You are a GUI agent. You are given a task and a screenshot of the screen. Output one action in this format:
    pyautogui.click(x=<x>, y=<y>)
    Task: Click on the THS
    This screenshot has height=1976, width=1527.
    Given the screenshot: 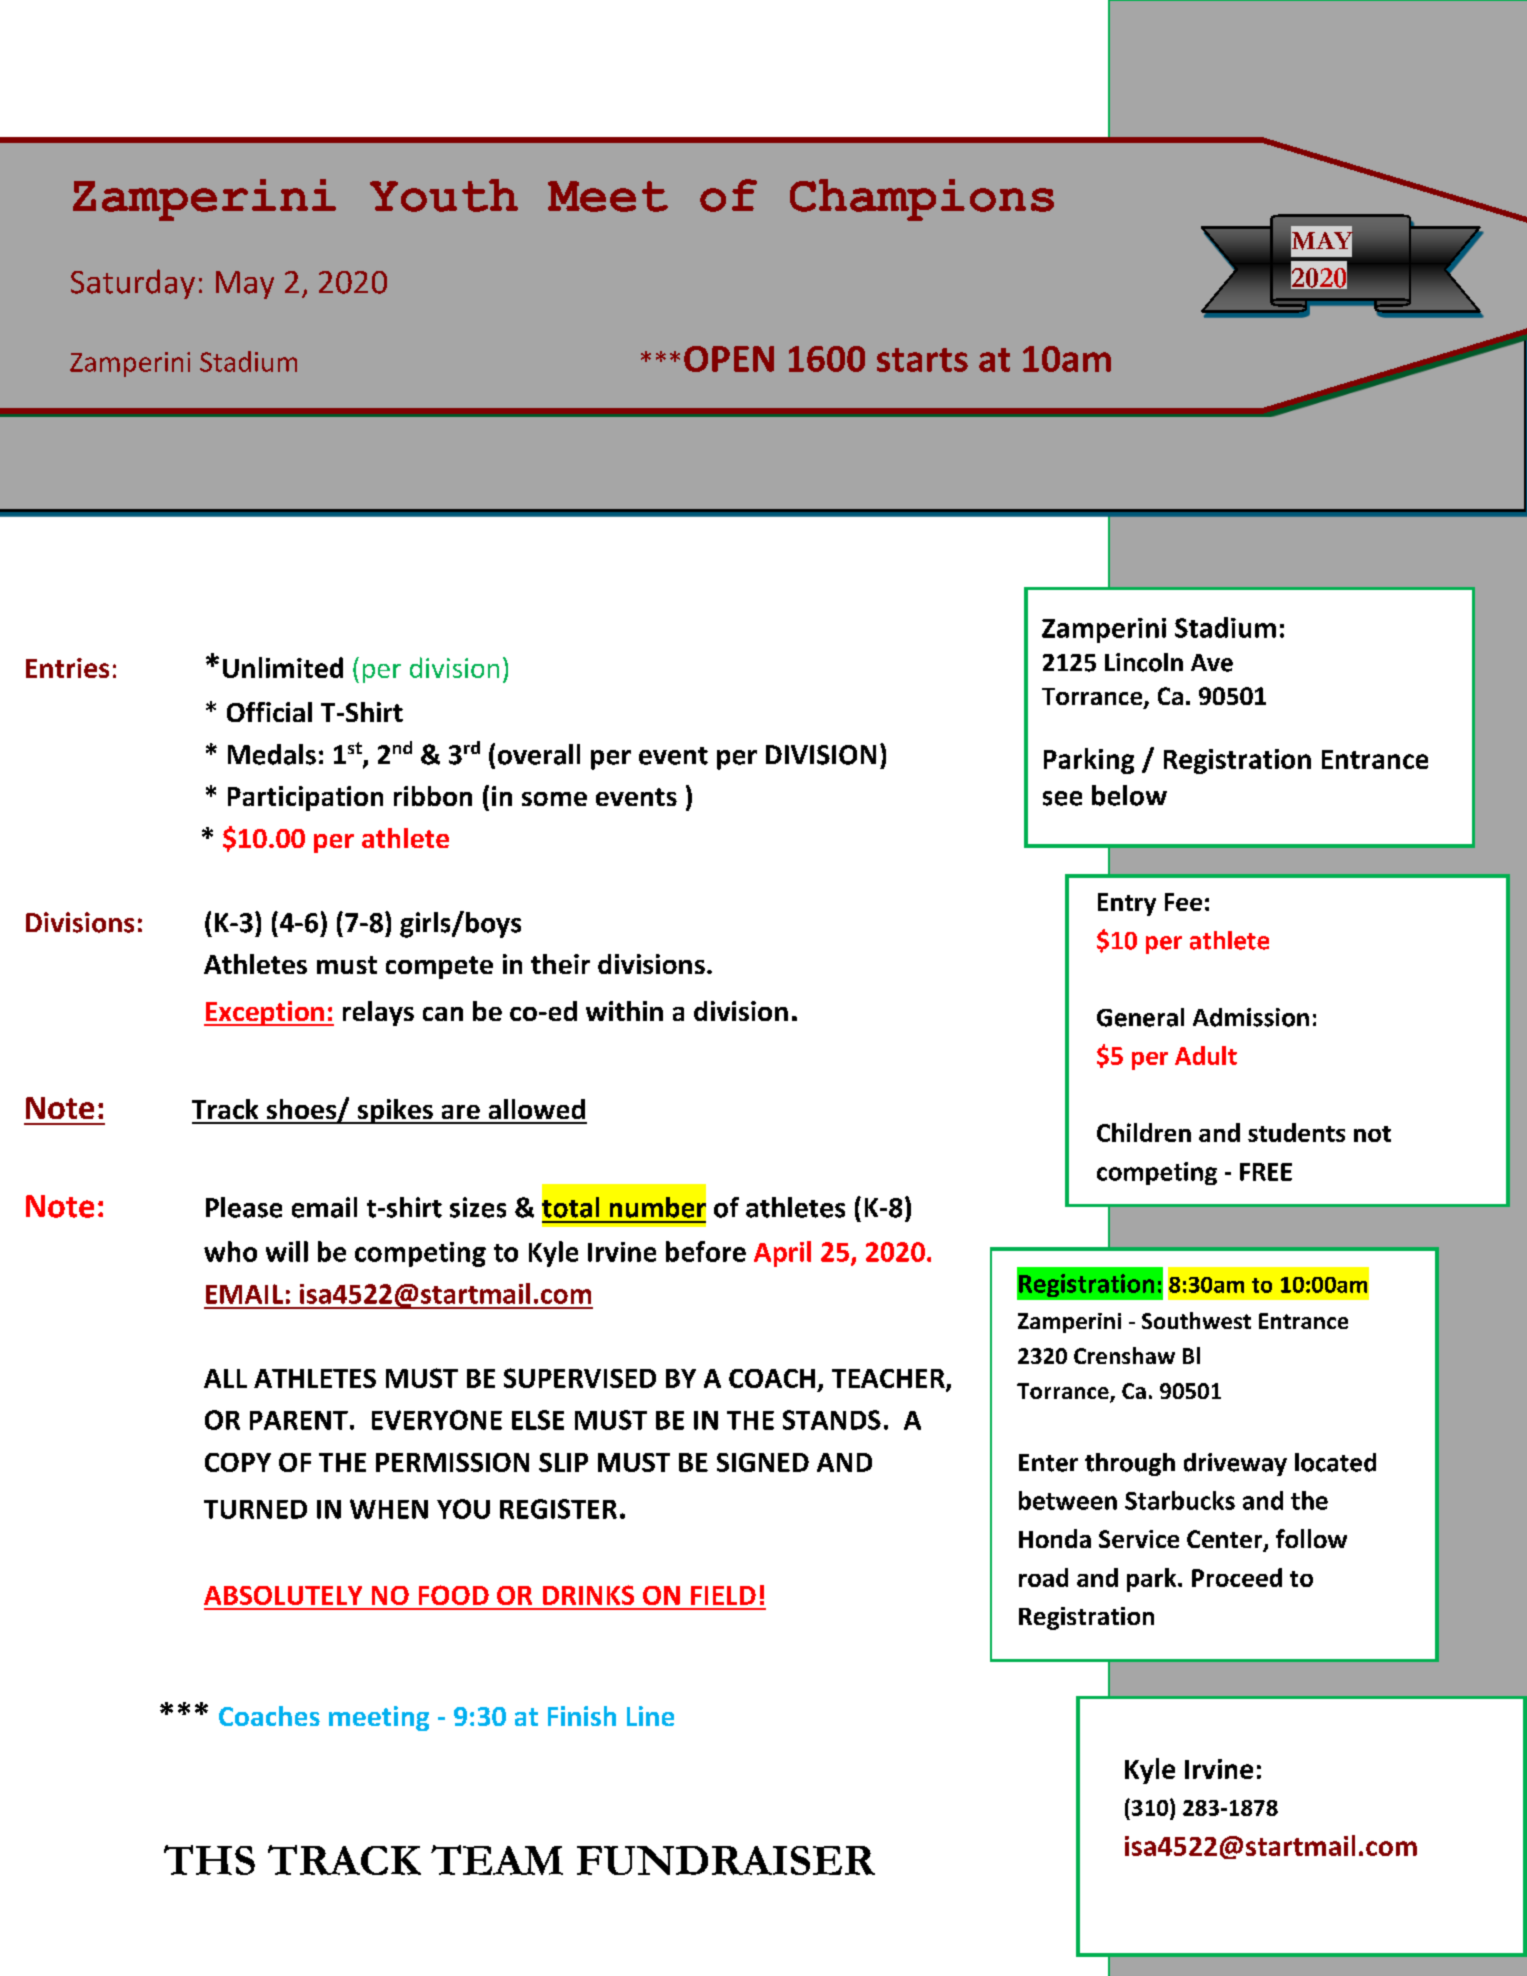 What is the action you would take?
    pyautogui.click(x=209, y=1860)
